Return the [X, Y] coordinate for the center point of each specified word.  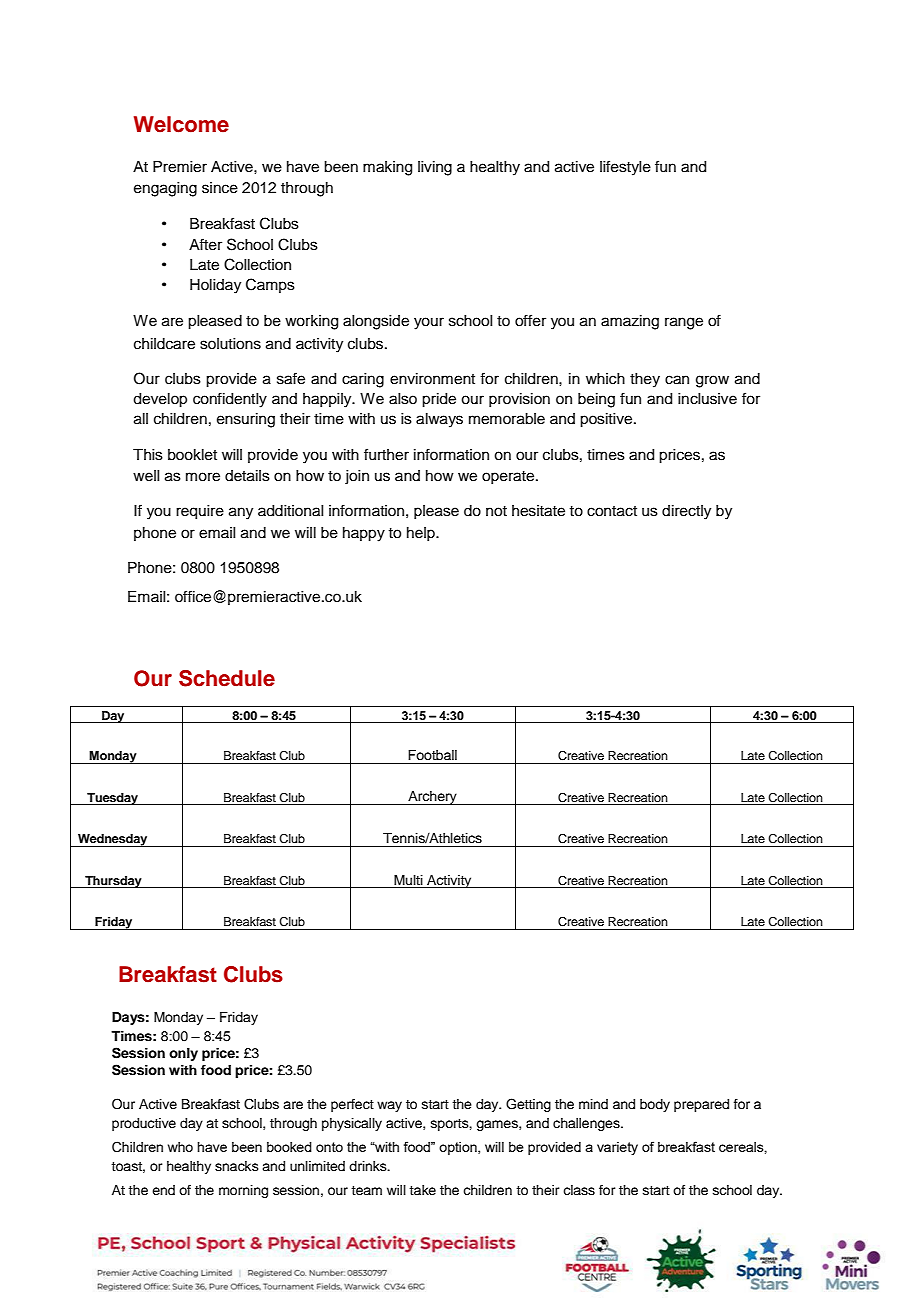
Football [432, 755]
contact [612, 511]
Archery [432, 798]
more [203, 477]
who [180, 1147]
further [386, 454]
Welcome [181, 124]
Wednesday [113, 840]
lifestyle [625, 168]
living [435, 168]
